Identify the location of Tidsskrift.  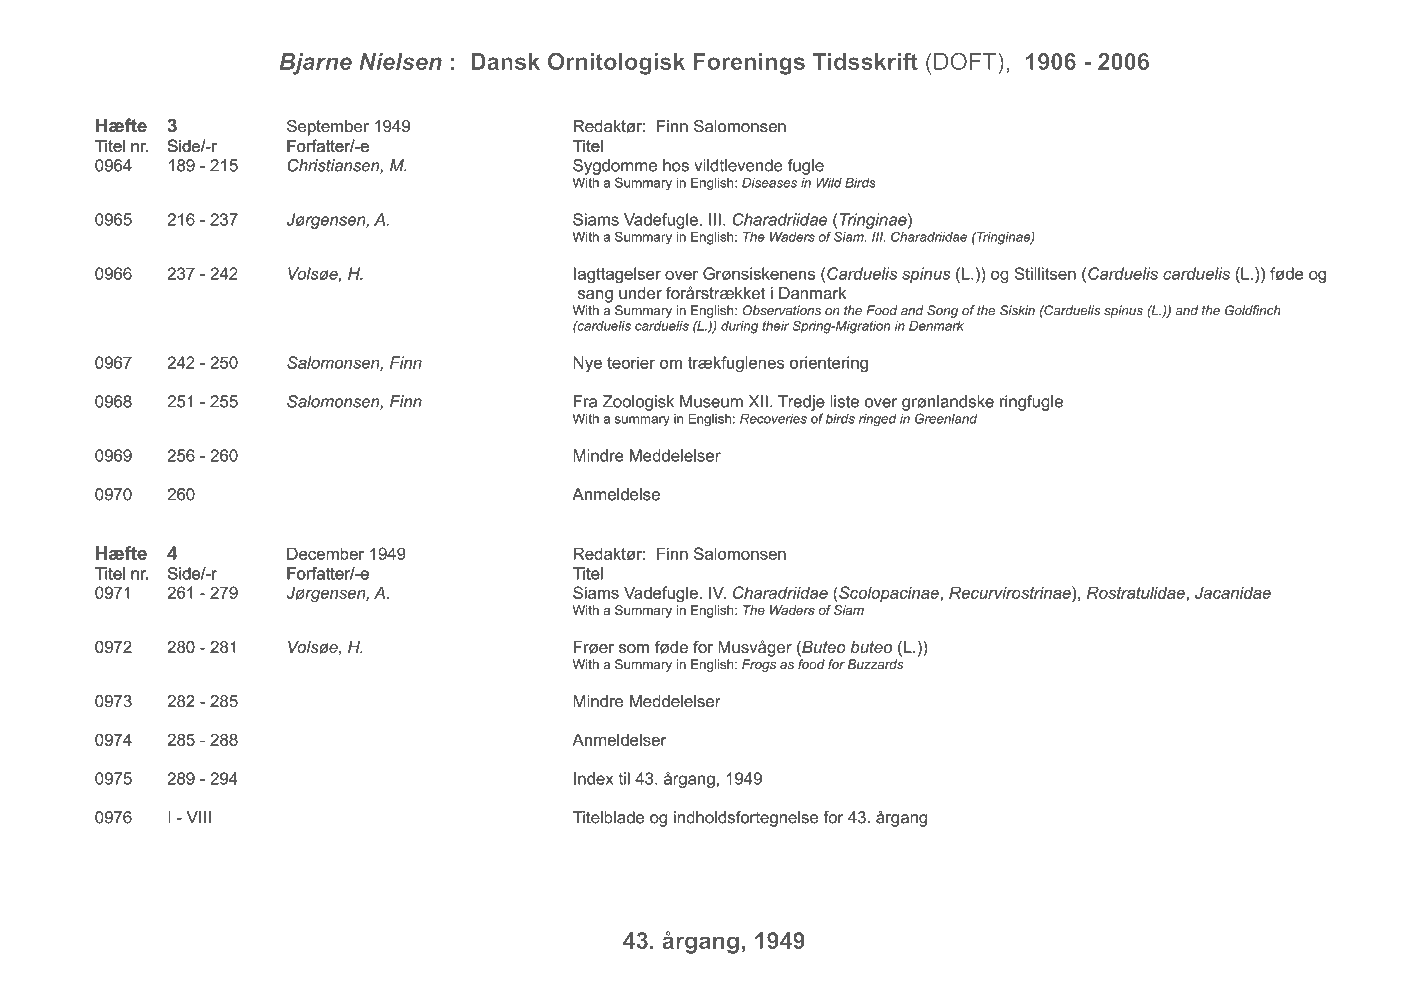
(865, 61).
